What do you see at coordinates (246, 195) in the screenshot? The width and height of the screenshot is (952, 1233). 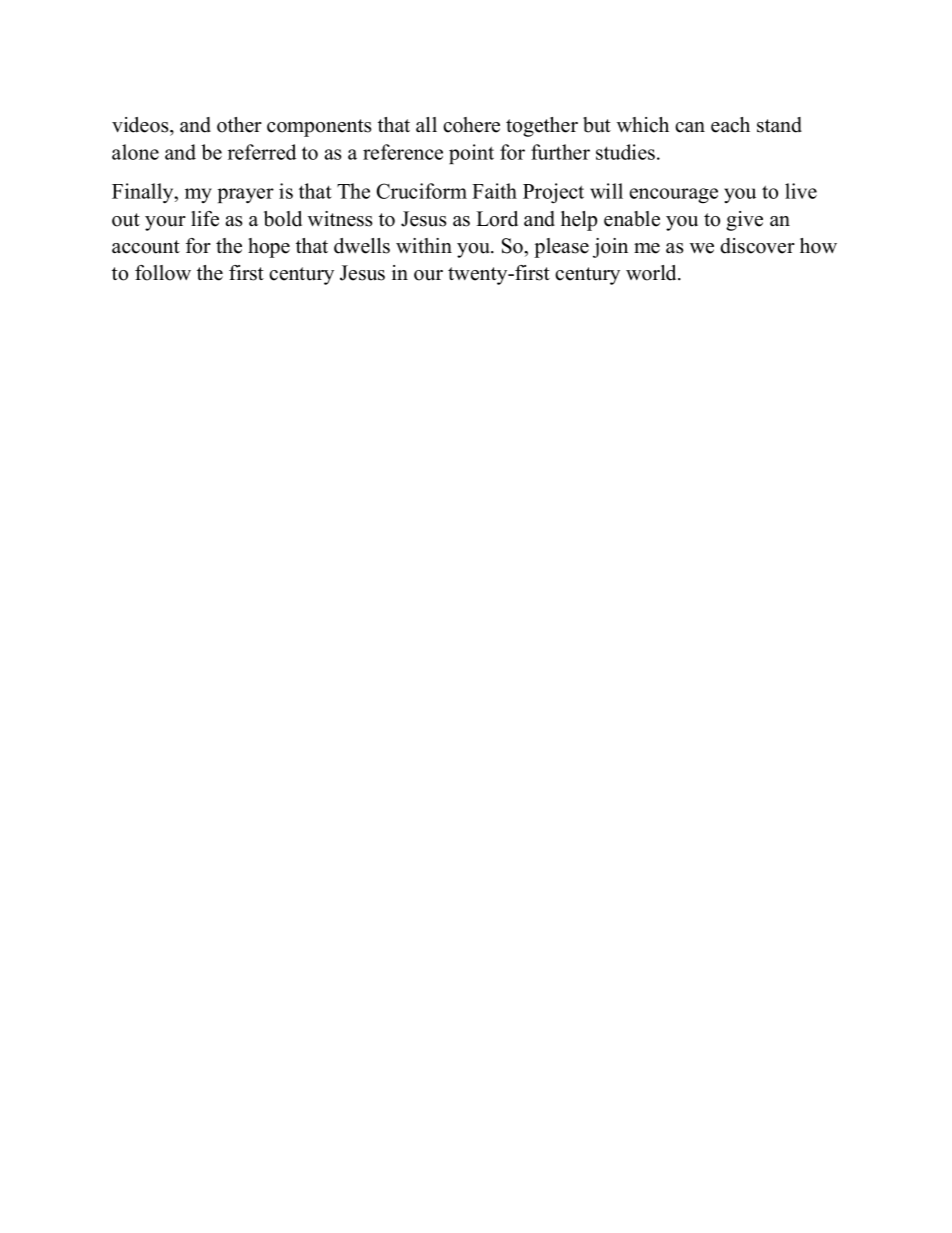 I see `prayer` at bounding box center [246, 195].
